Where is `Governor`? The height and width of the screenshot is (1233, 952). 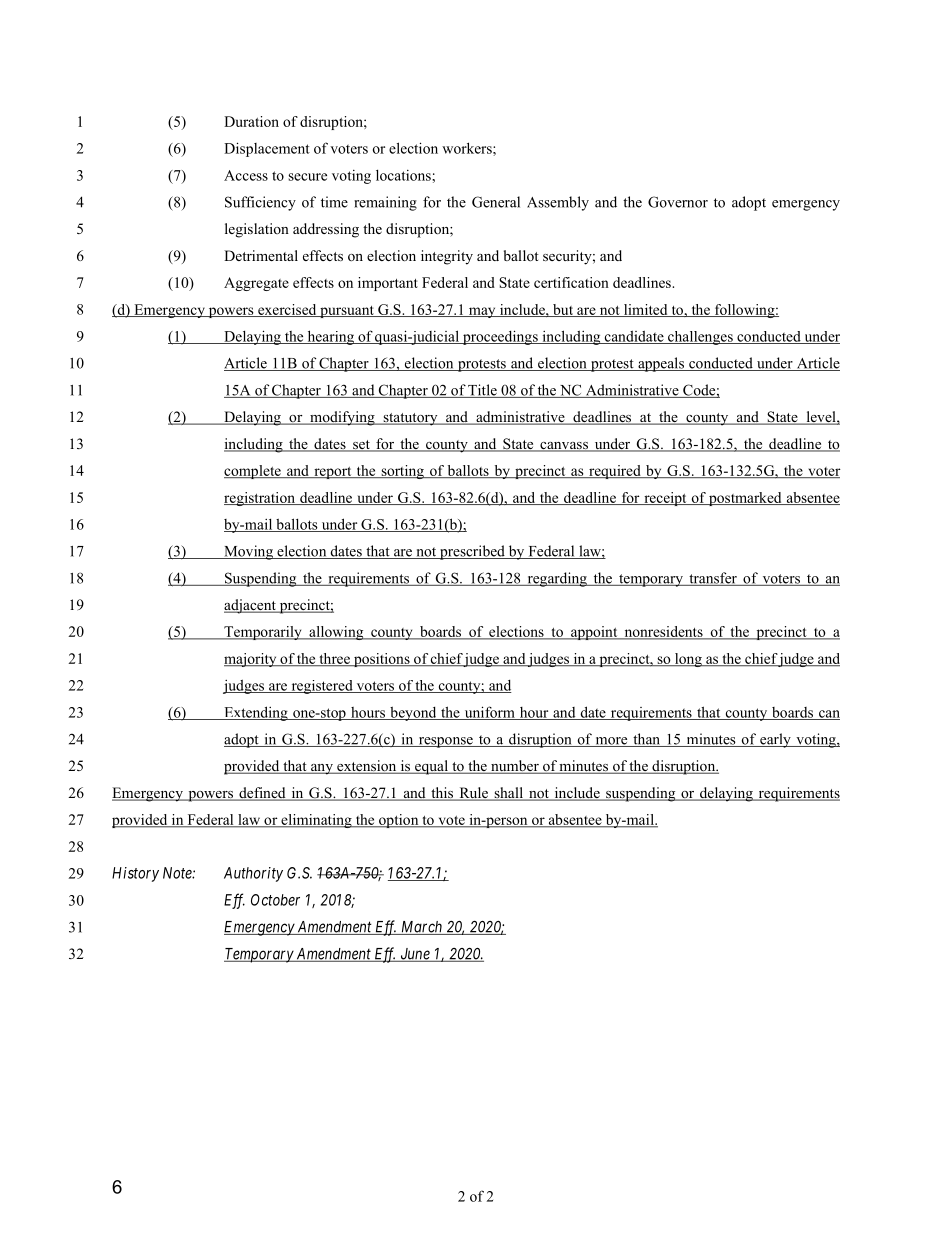
Governor is located at coordinates (678, 202).
